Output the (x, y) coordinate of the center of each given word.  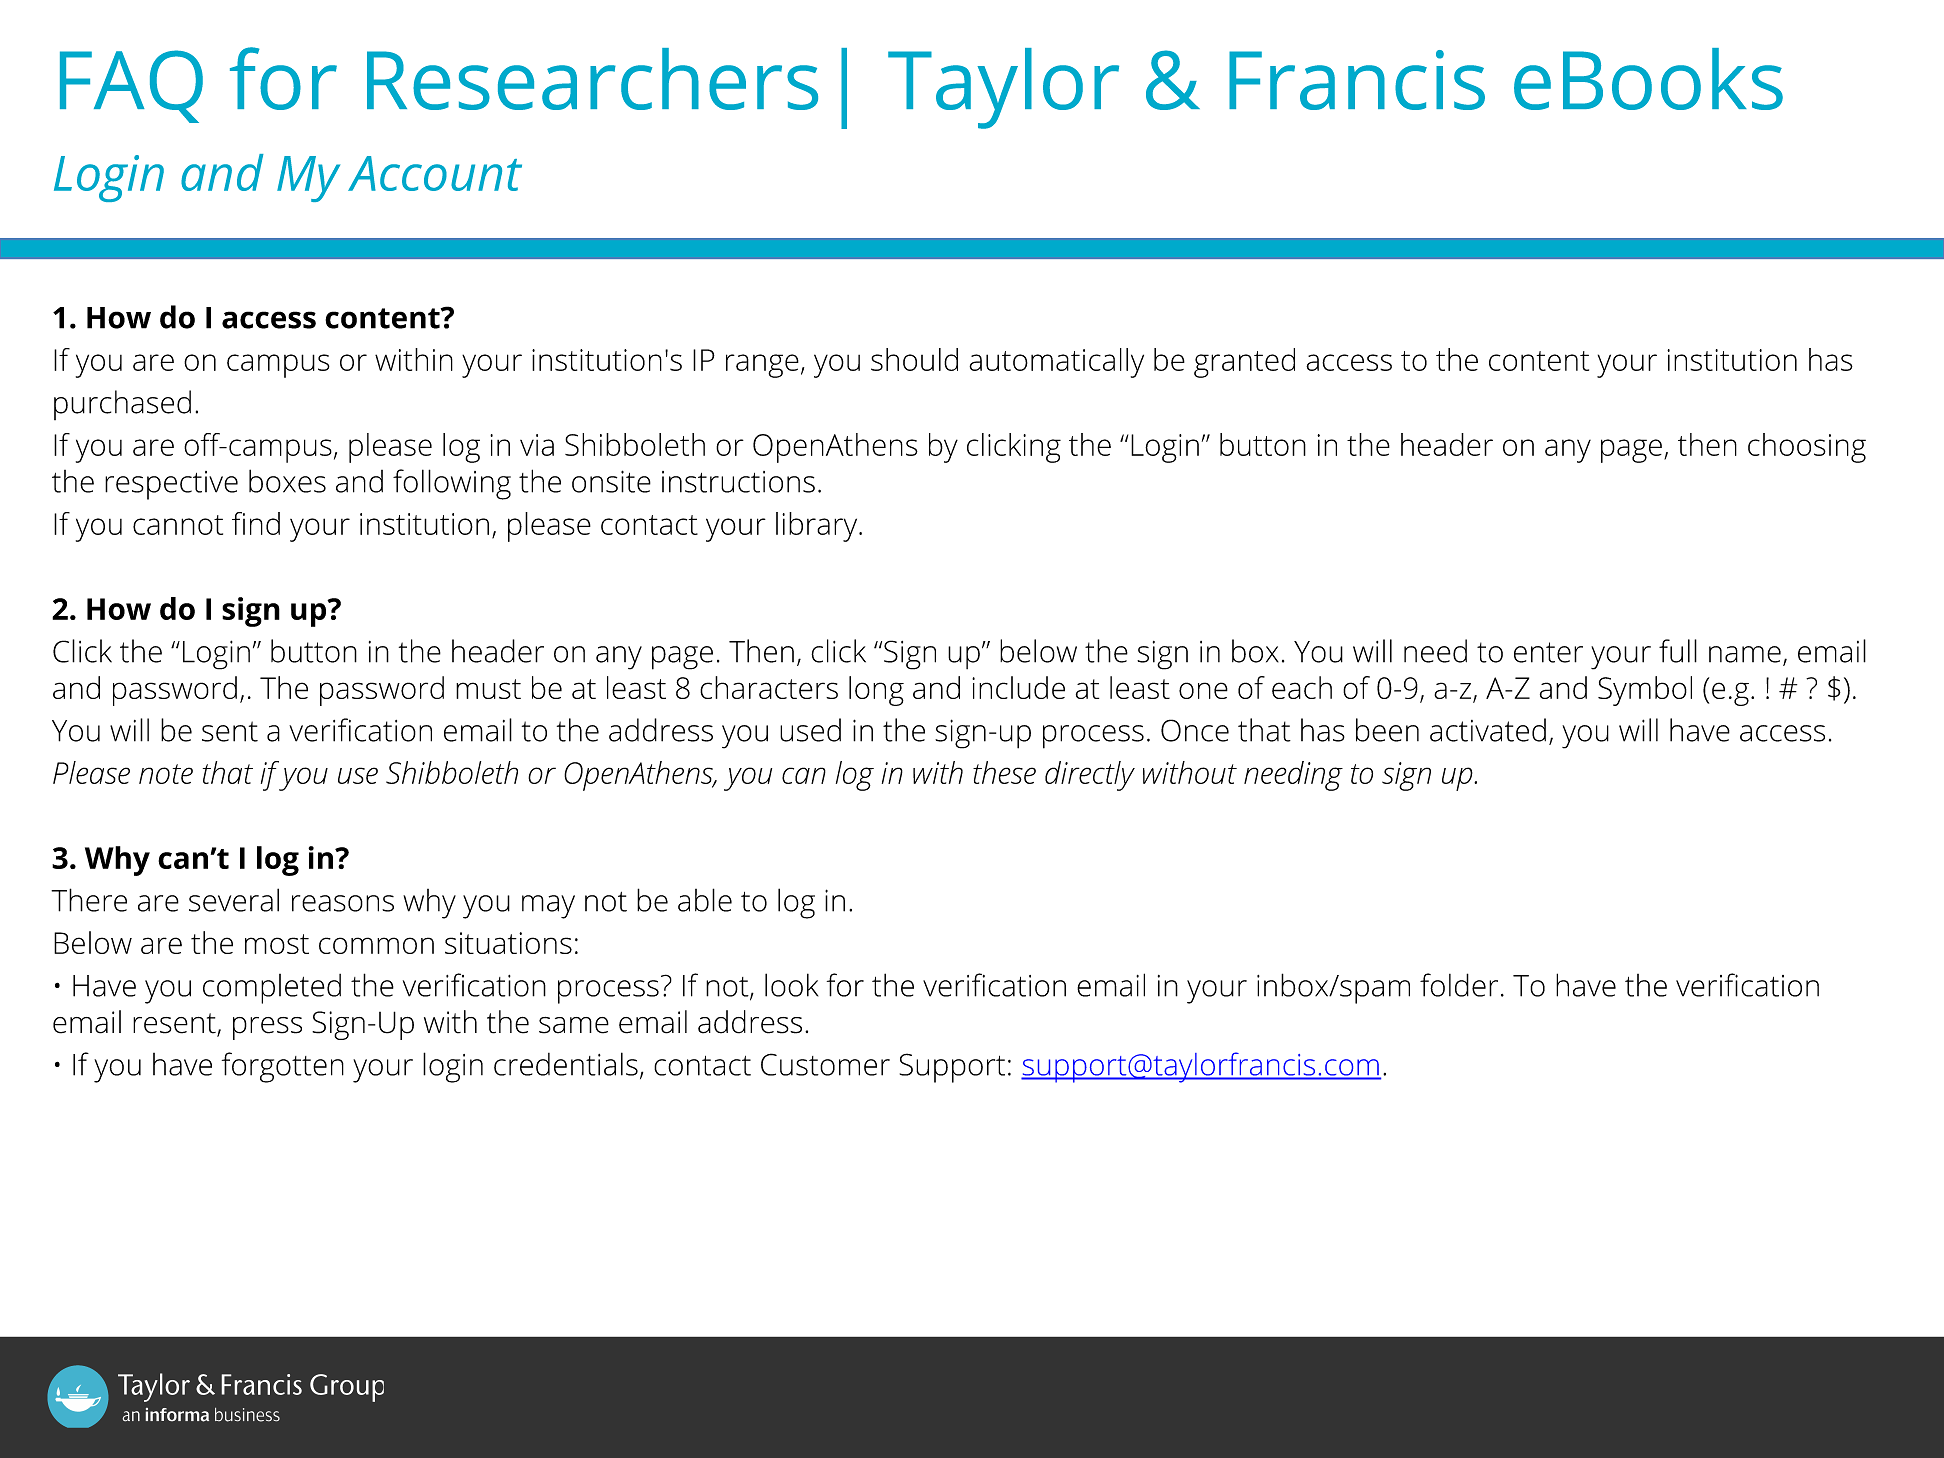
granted (1244, 363)
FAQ (131, 86)
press (267, 1028)
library (818, 527)
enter (1548, 652)
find (256, 523)
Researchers (592, 79)
